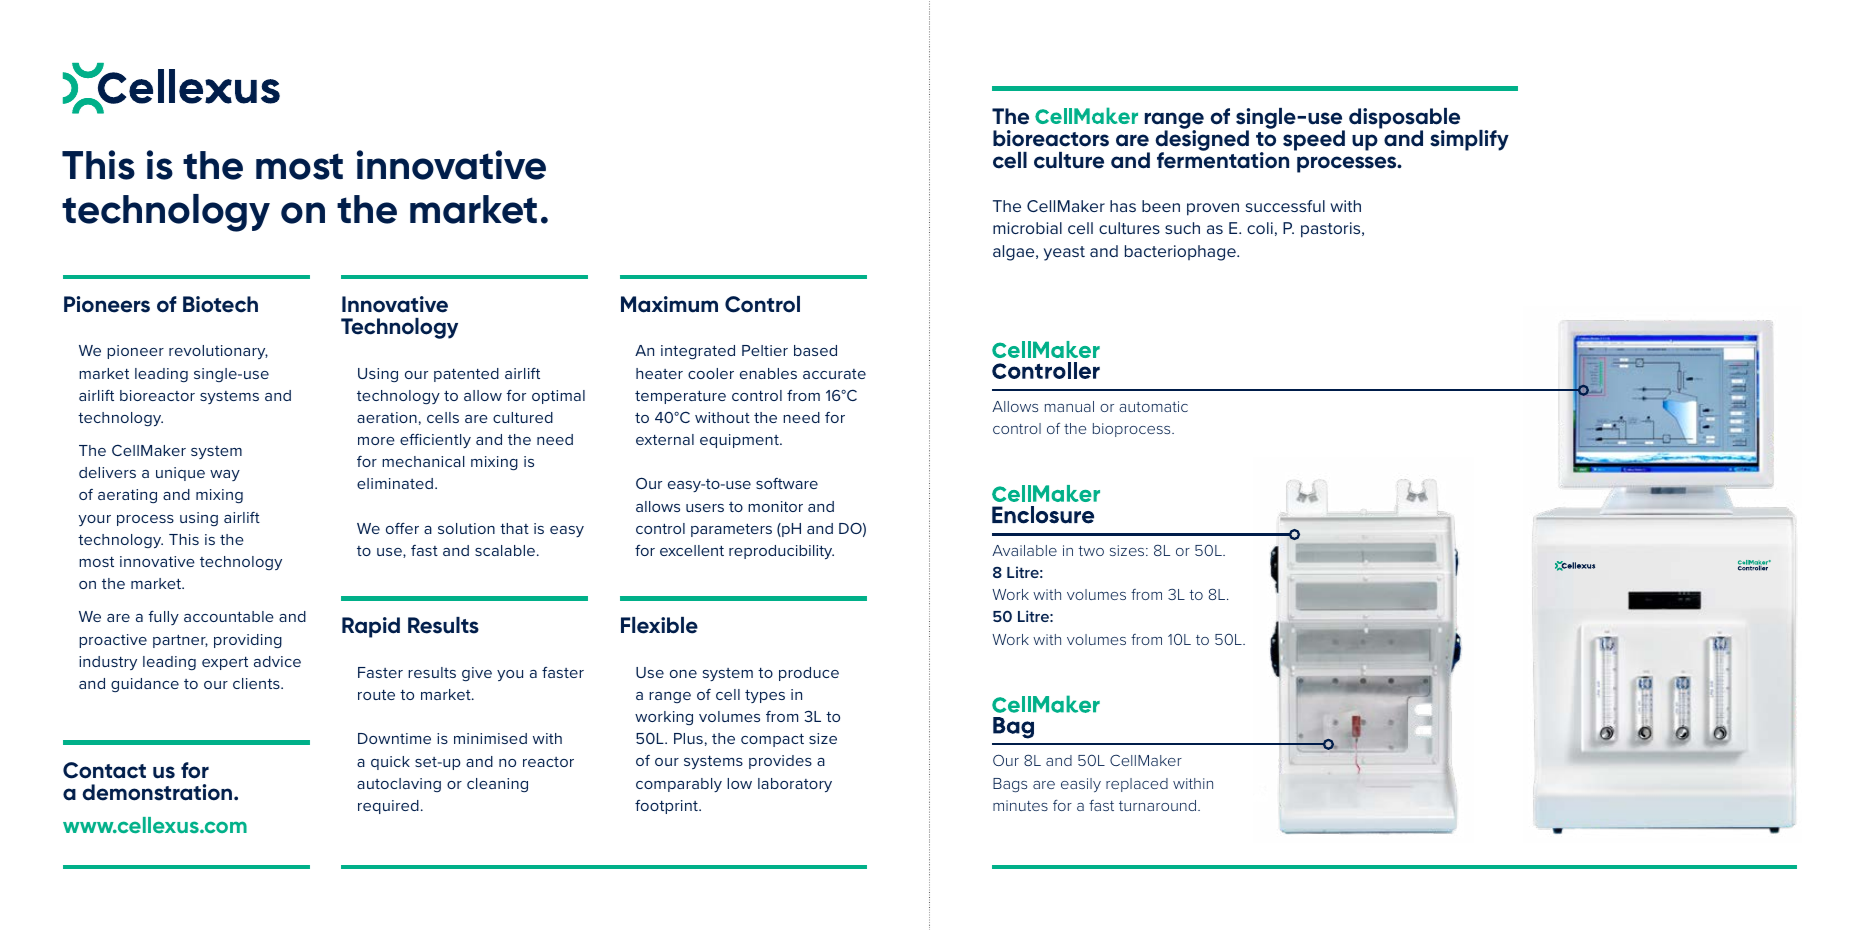 Image resolution: width=1859 pixels, height=930 pixels. What do you see at coordinates (220, 304) in the page?
I see `Biotech` at bounding box center [220, 304].
